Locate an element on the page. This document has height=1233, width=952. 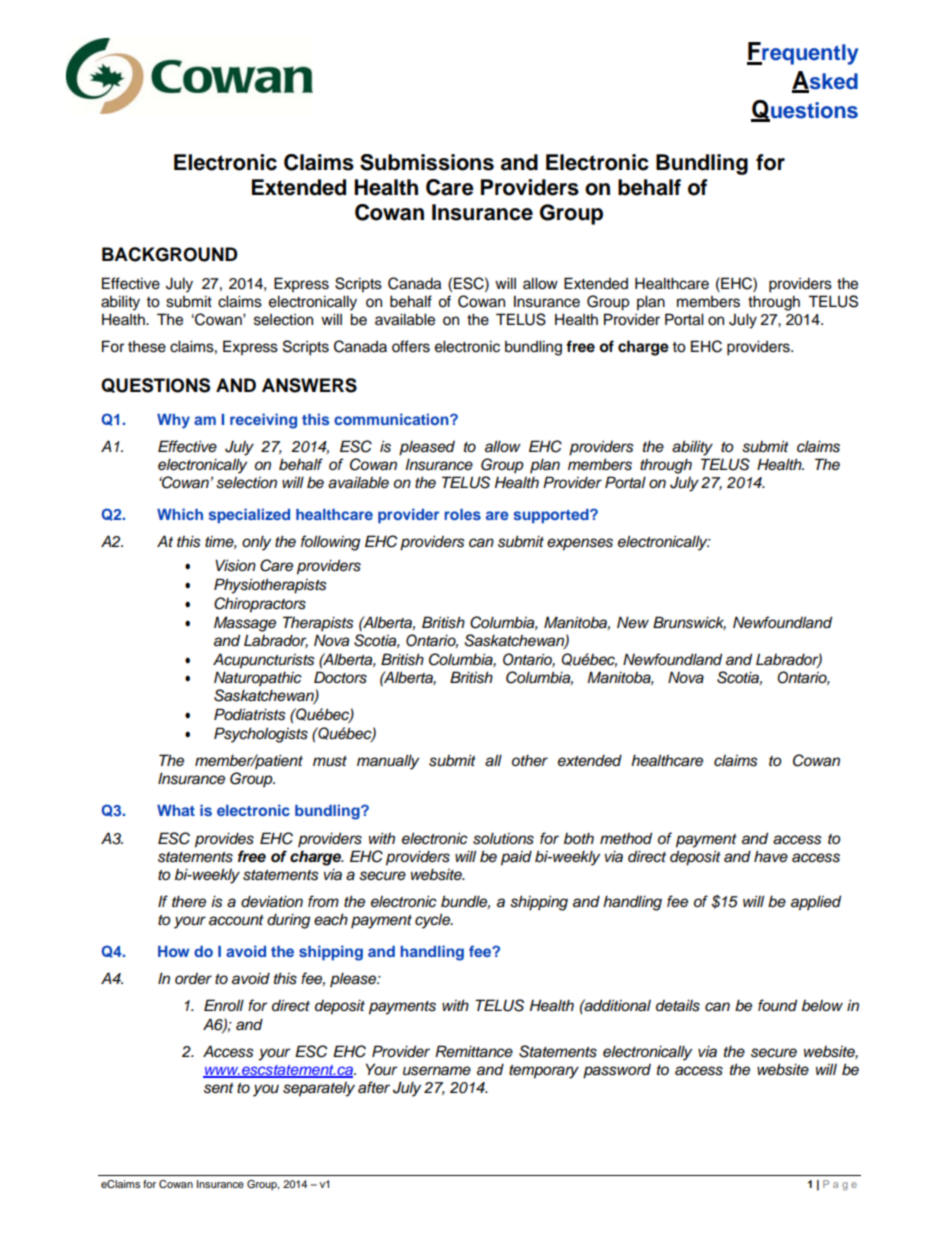
Submissions is located at coordinates (427, 162).
